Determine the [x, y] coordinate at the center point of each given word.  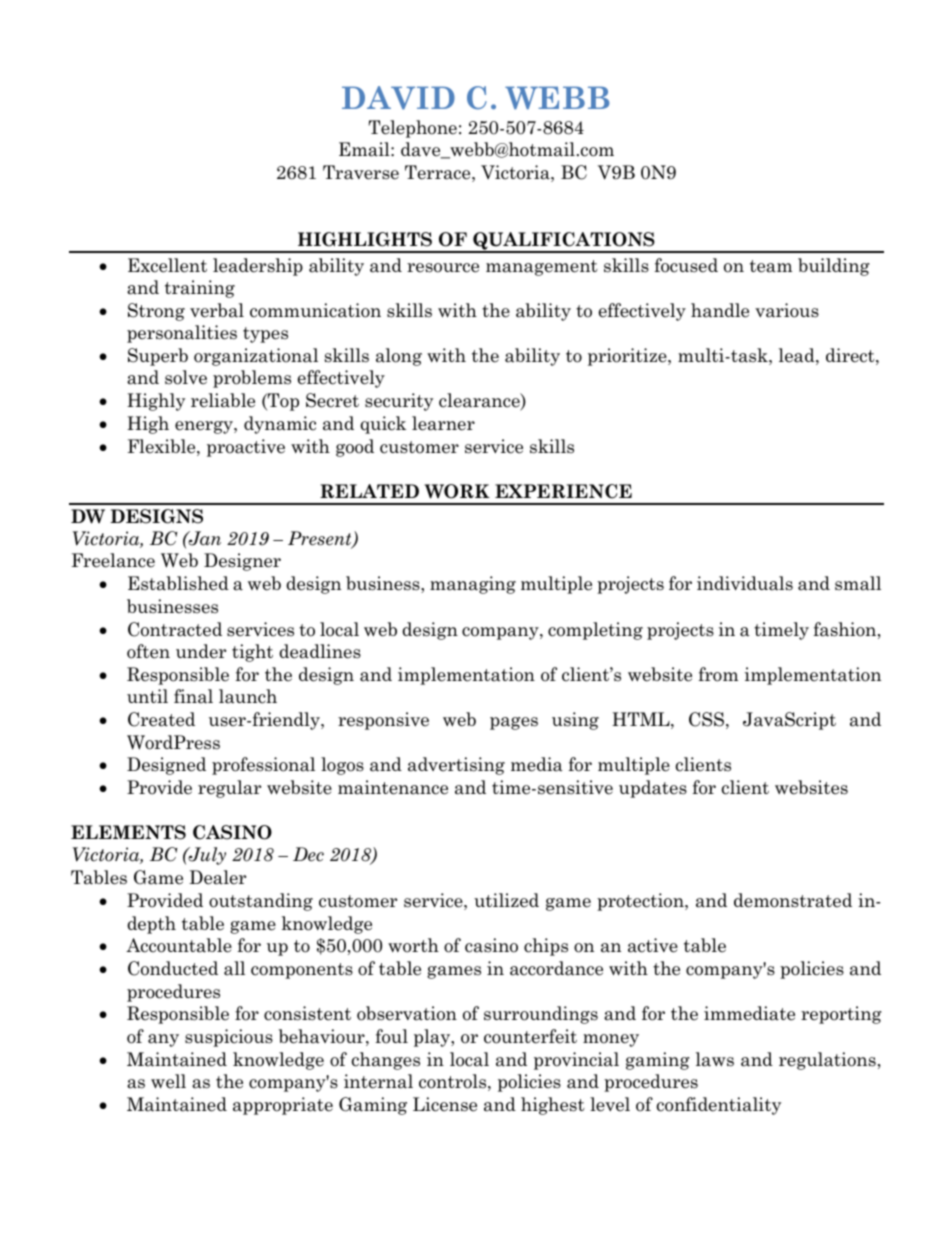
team [771, 266]
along [399, 357]
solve [186, 377]
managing [473, 585]
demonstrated [793, 900]
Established [178, 583]
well [168, 1081]
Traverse [361, 172]
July [206, 856]
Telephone [413, 129]
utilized [506, 900]
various [787, 310]
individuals [745, 583]
